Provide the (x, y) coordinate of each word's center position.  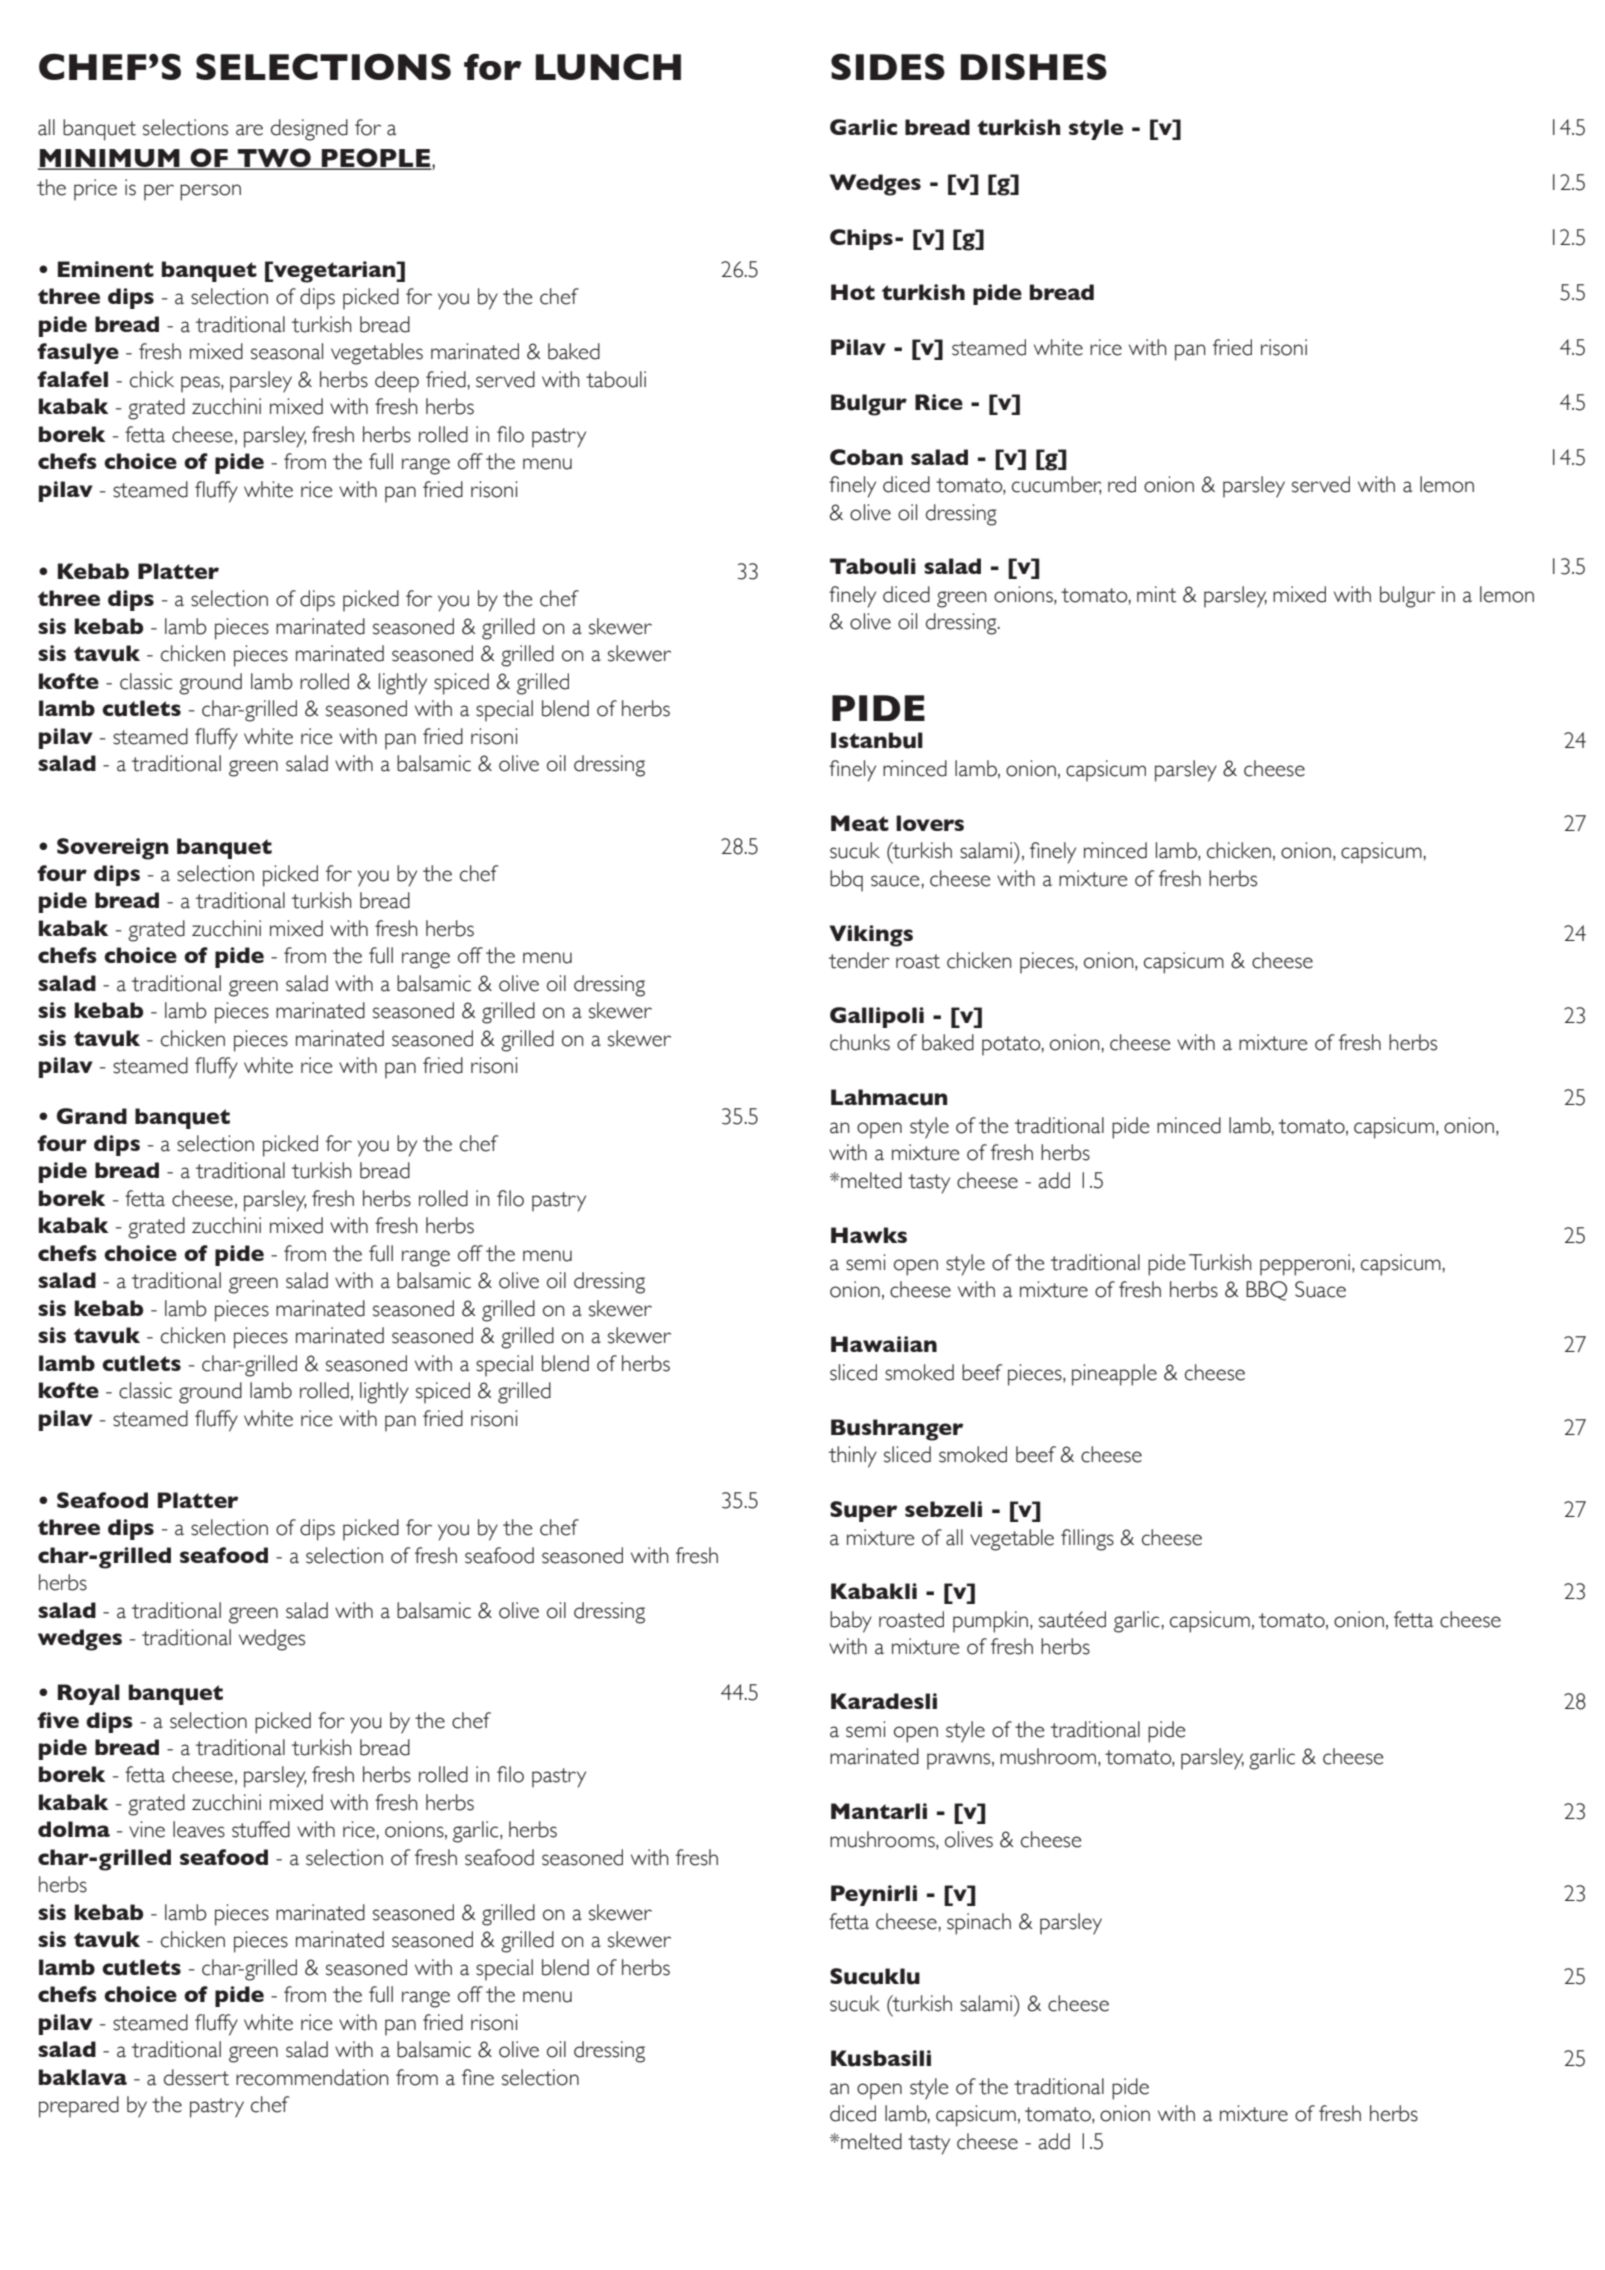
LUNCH (608, 66)
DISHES (1033, 66)
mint (1157, 594)
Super (864, 1511)
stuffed (261, 1829)
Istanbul (877, 740)
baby (851, 1622)
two (274, 159)
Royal (89, 1694)
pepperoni (1305, 1265)
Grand (92, 1116)
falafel (72, 379)
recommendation (312, 2077)
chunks (860, 1042)
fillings (1087, 1540)
